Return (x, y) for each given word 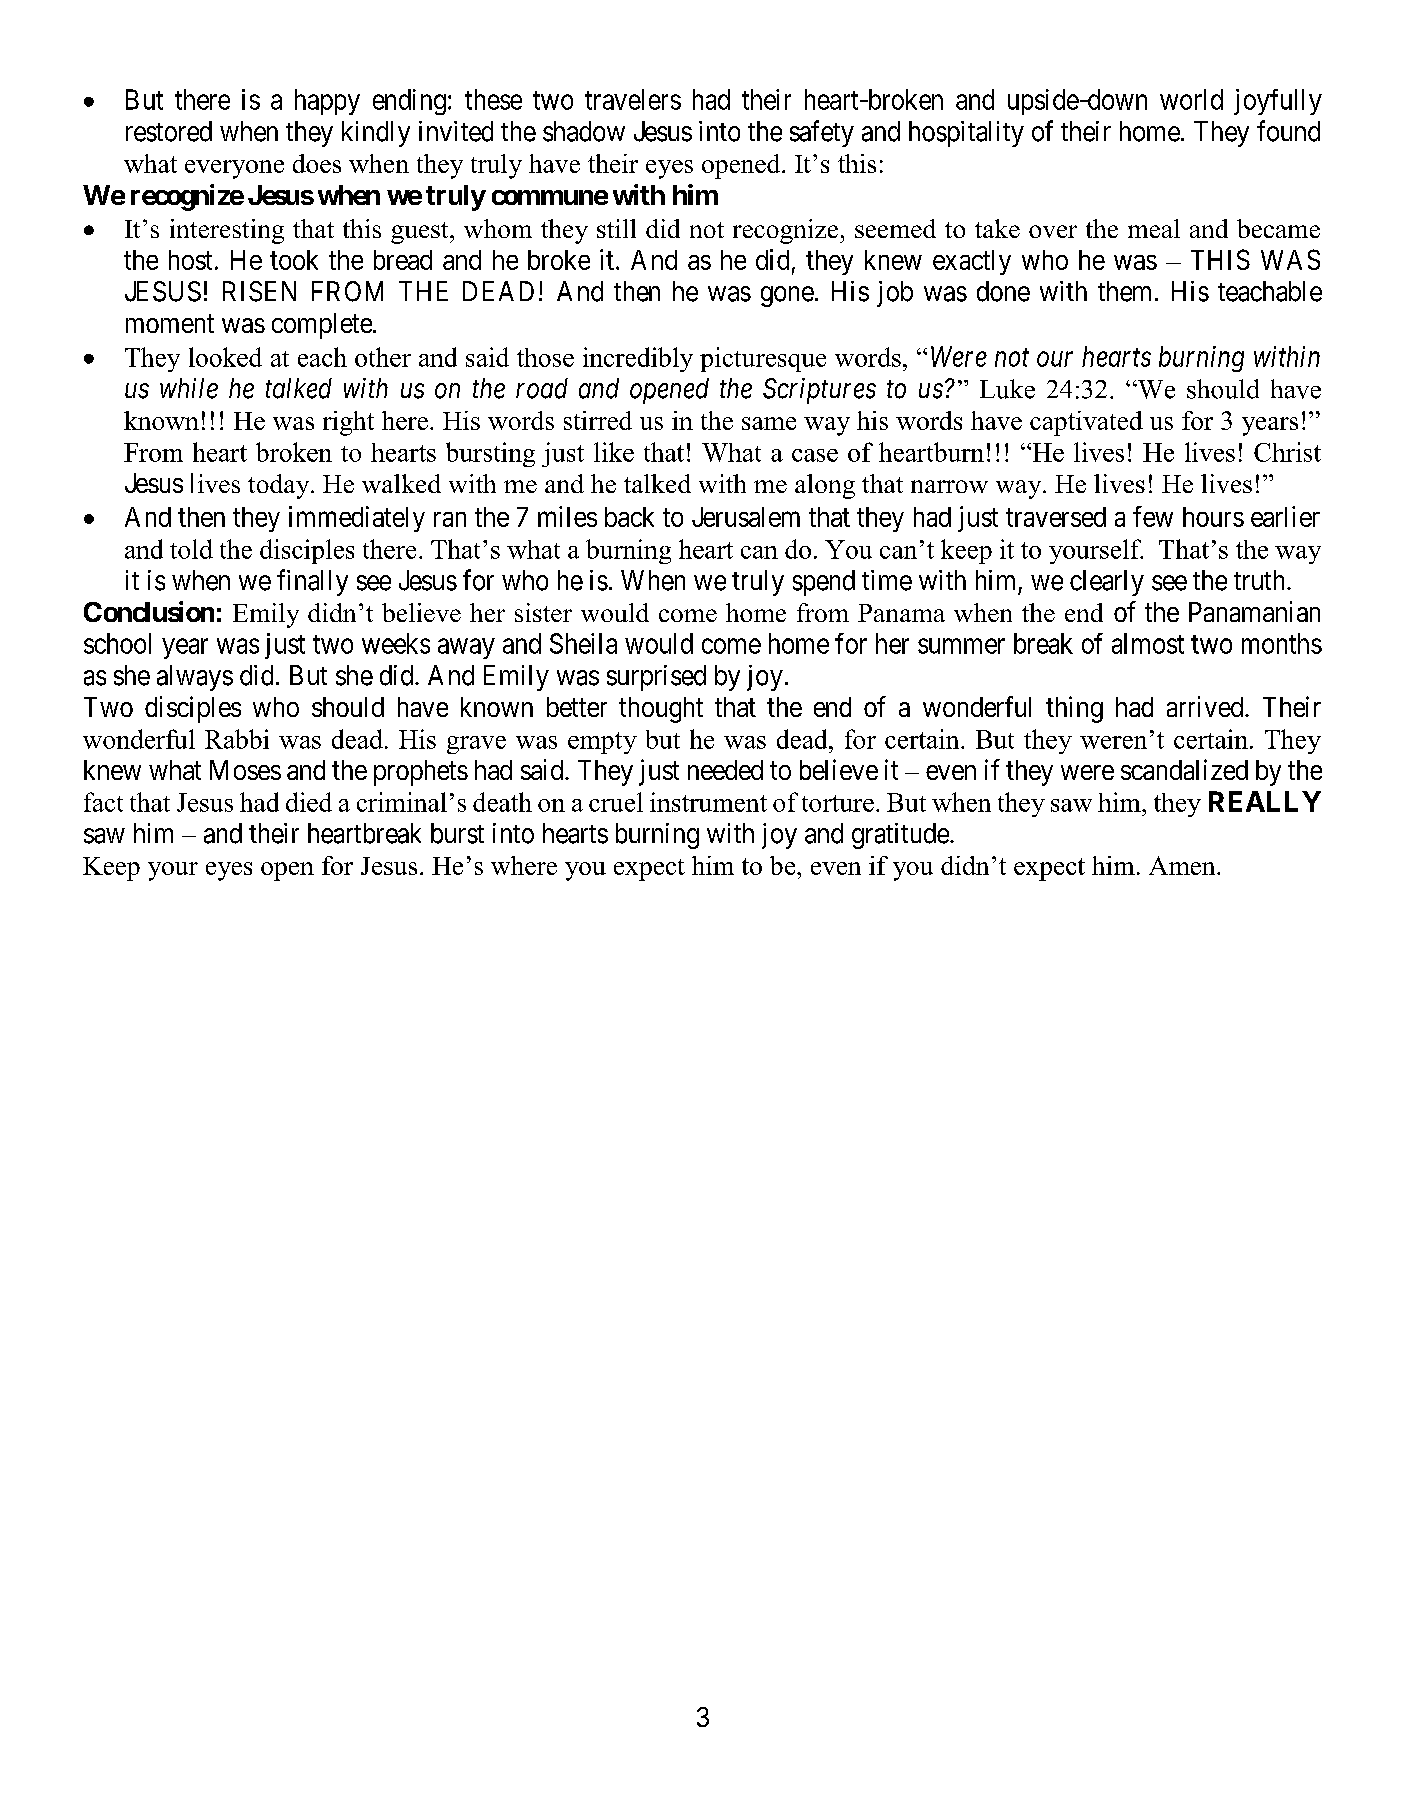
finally (312, 582)
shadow (584, 131)
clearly (1107, 583)
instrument (708, 802)
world (1191, 99)
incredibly (638, 359)
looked (225, 357)
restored (169, 131)
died (309, 802)
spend (824, 583)
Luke (1007, 389)
